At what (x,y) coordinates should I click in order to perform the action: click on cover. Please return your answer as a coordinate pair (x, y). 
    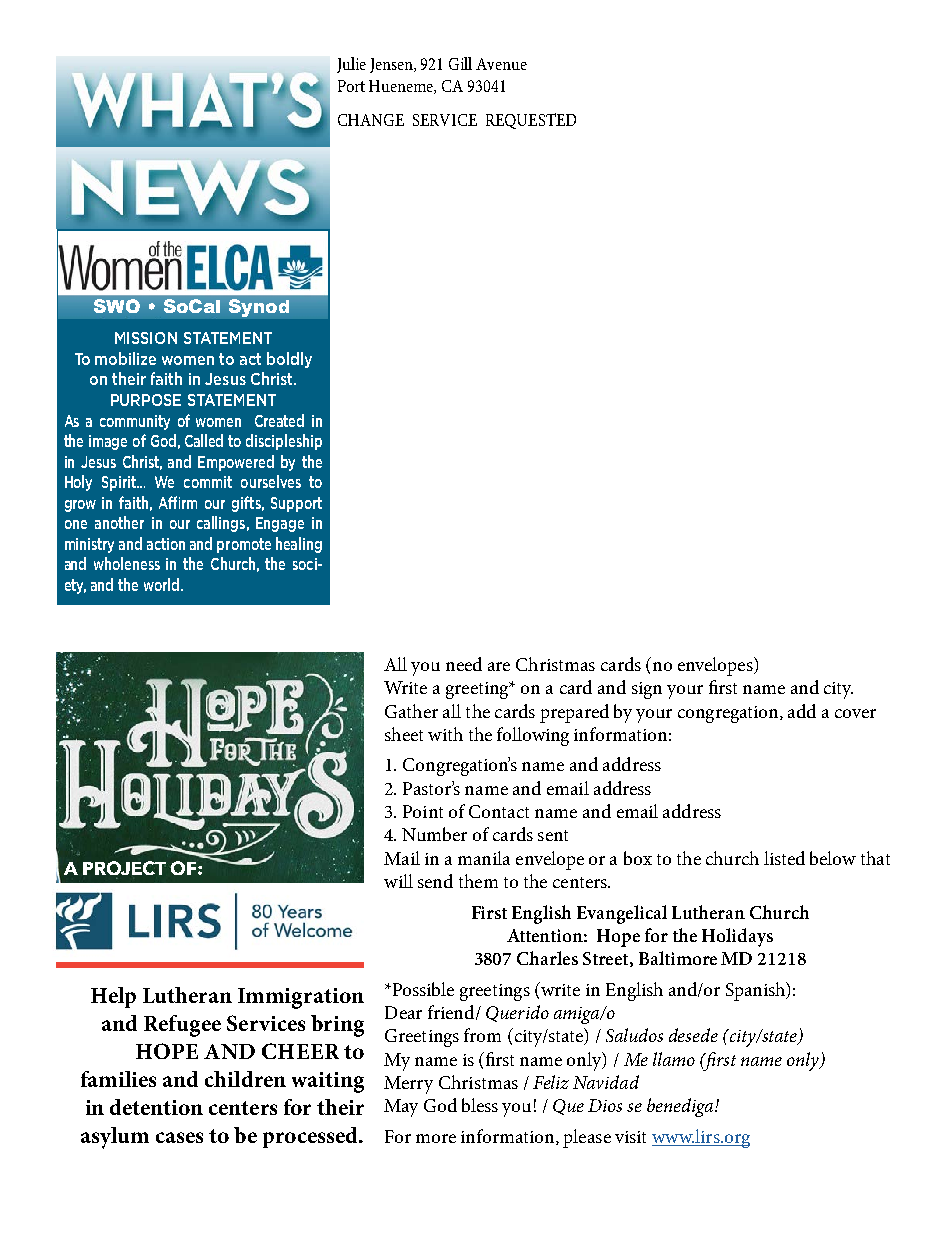
    Looking at the image, I should click on (855, 713).
